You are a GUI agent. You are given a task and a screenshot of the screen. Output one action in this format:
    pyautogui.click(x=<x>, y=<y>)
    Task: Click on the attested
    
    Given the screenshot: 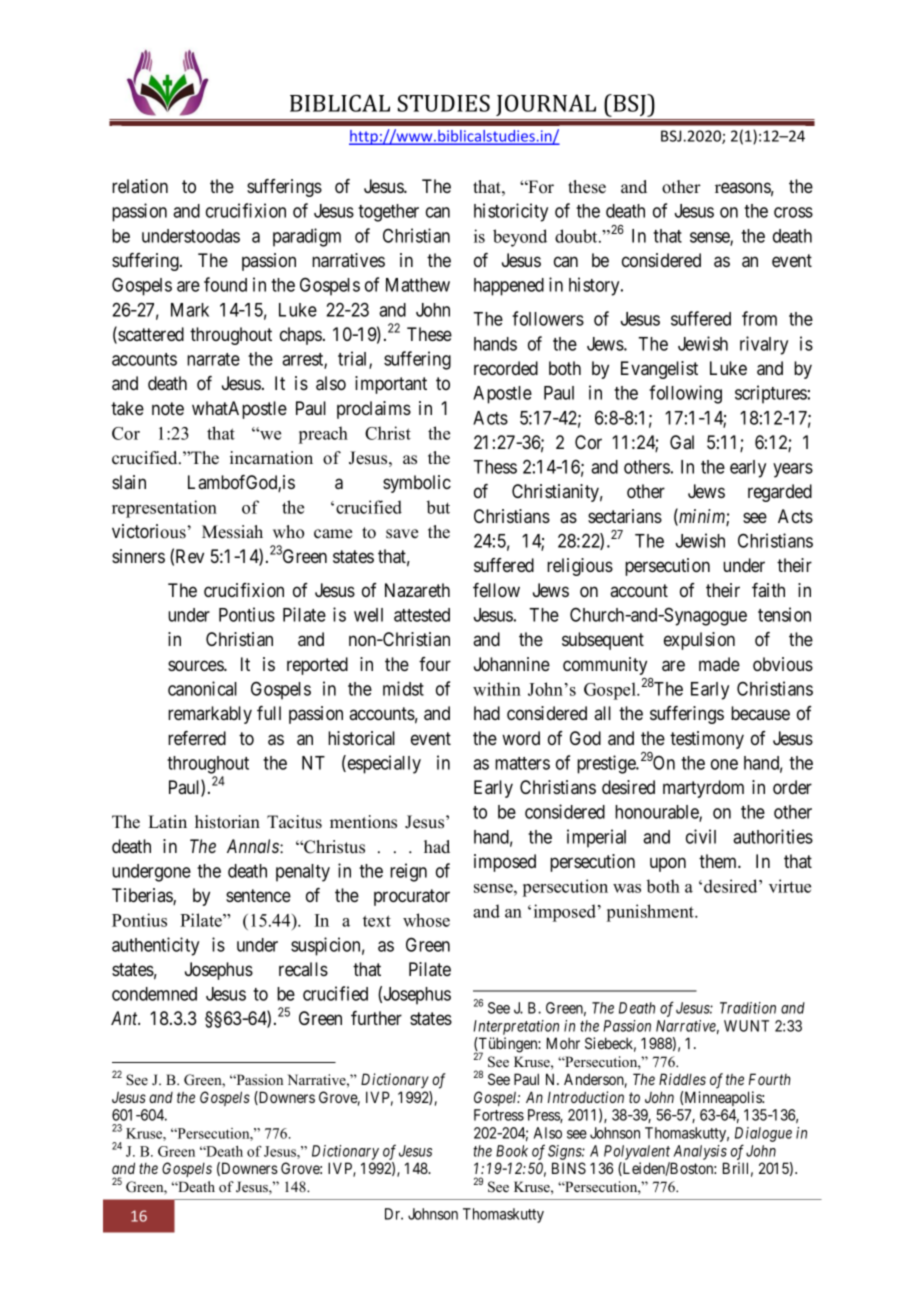 What is the action you would take?
    pyautogui.click(x=422, y=615)
